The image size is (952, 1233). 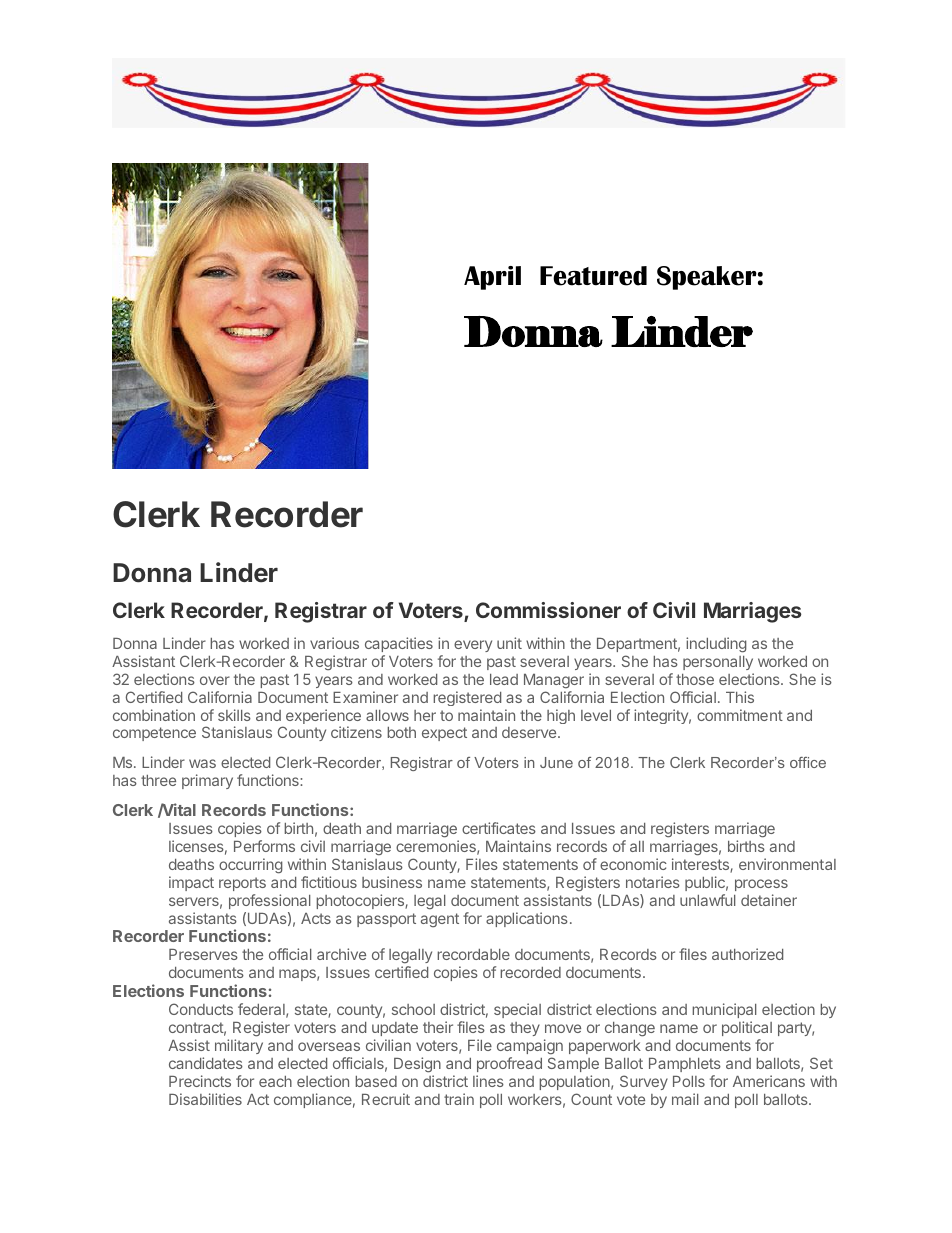 What do you see at coordinates (527, 919) in the screenshot?
I see `applications` at bounding box center [527, 919].
